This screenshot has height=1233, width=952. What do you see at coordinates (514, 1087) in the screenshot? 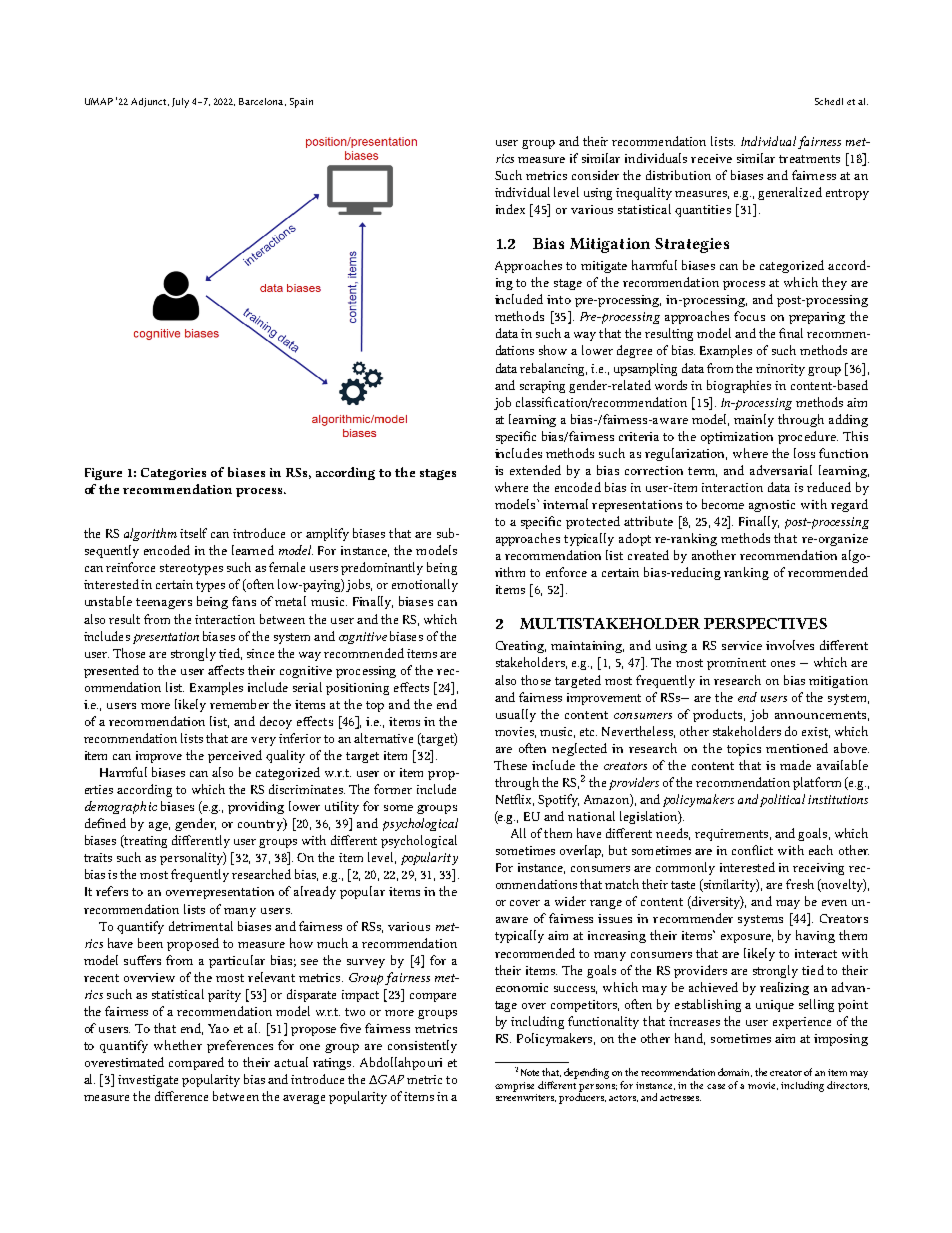
I see `comprise` at bounding box center [514, 1087].
